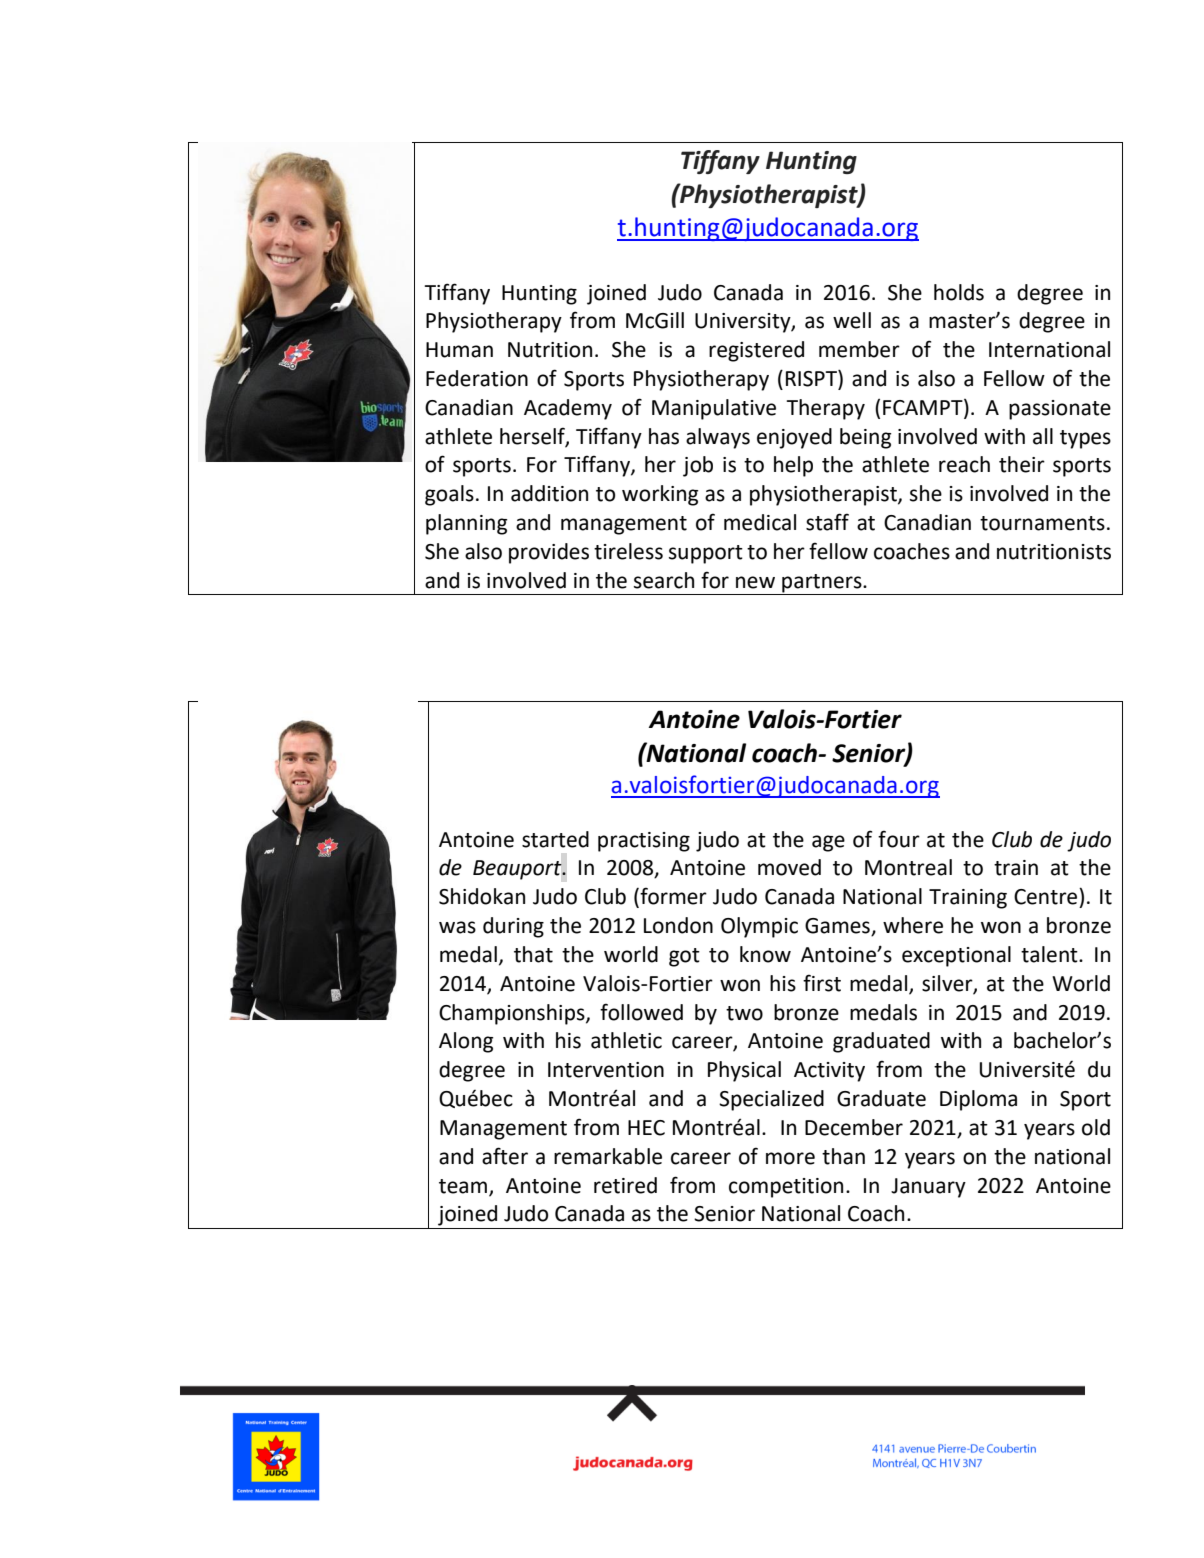 The width and height of the document is (1204, 1558). I want to click on more, so click(790, 1158).
